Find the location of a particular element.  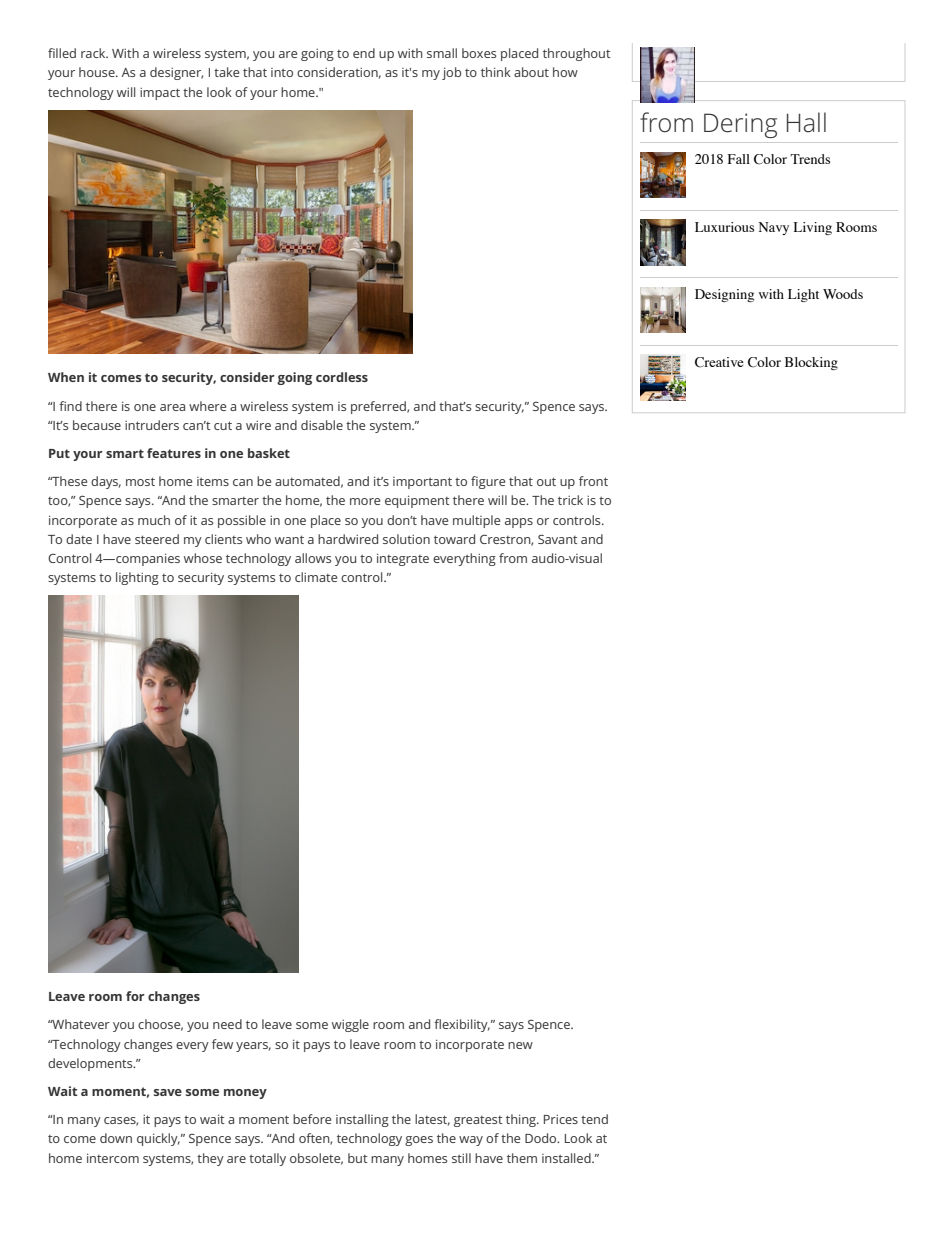

cordless is located at coordinates (342, 377).
